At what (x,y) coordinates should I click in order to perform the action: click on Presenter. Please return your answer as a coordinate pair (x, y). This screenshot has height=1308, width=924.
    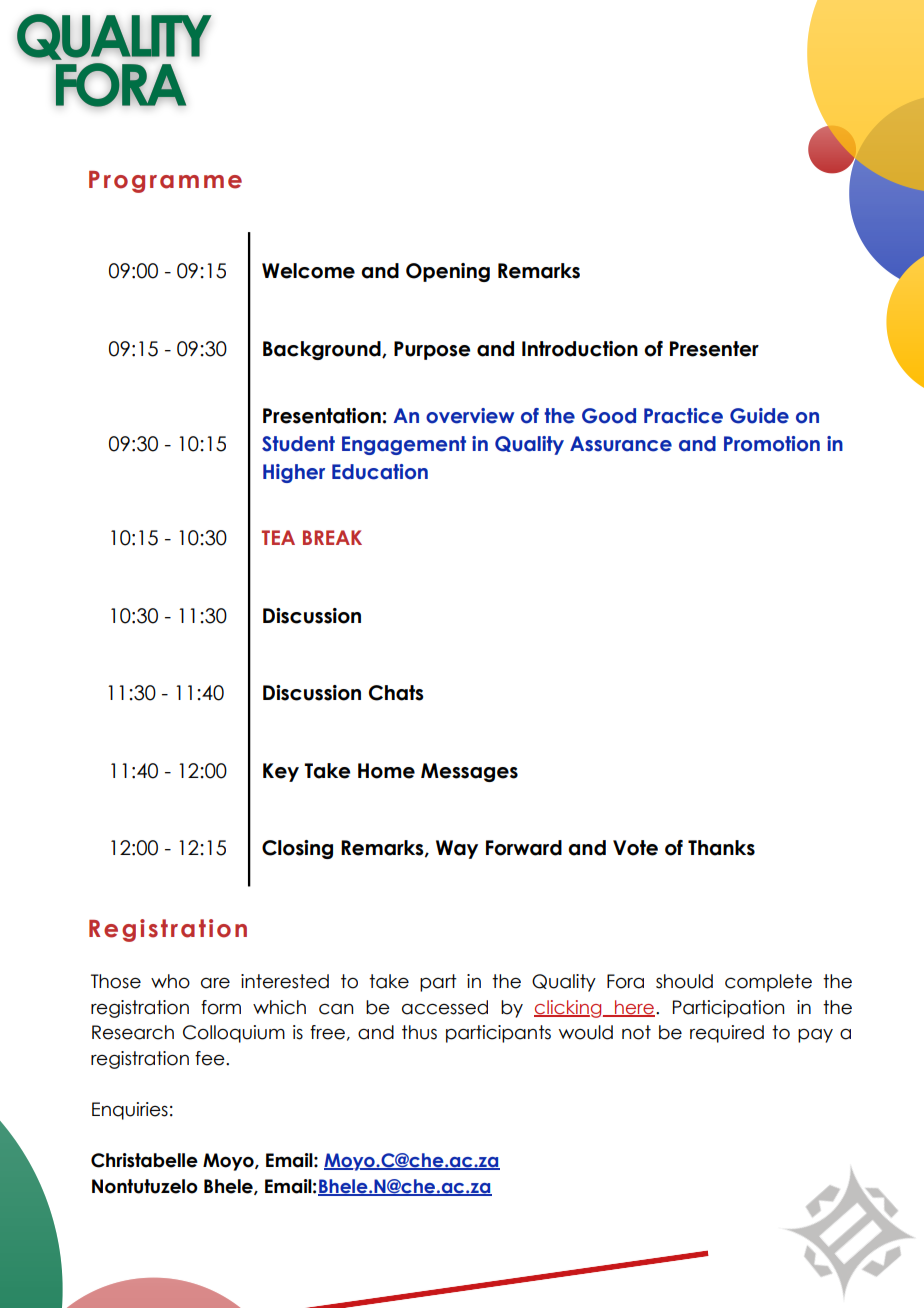
    Looking at the image, I should click on (714, 349).
